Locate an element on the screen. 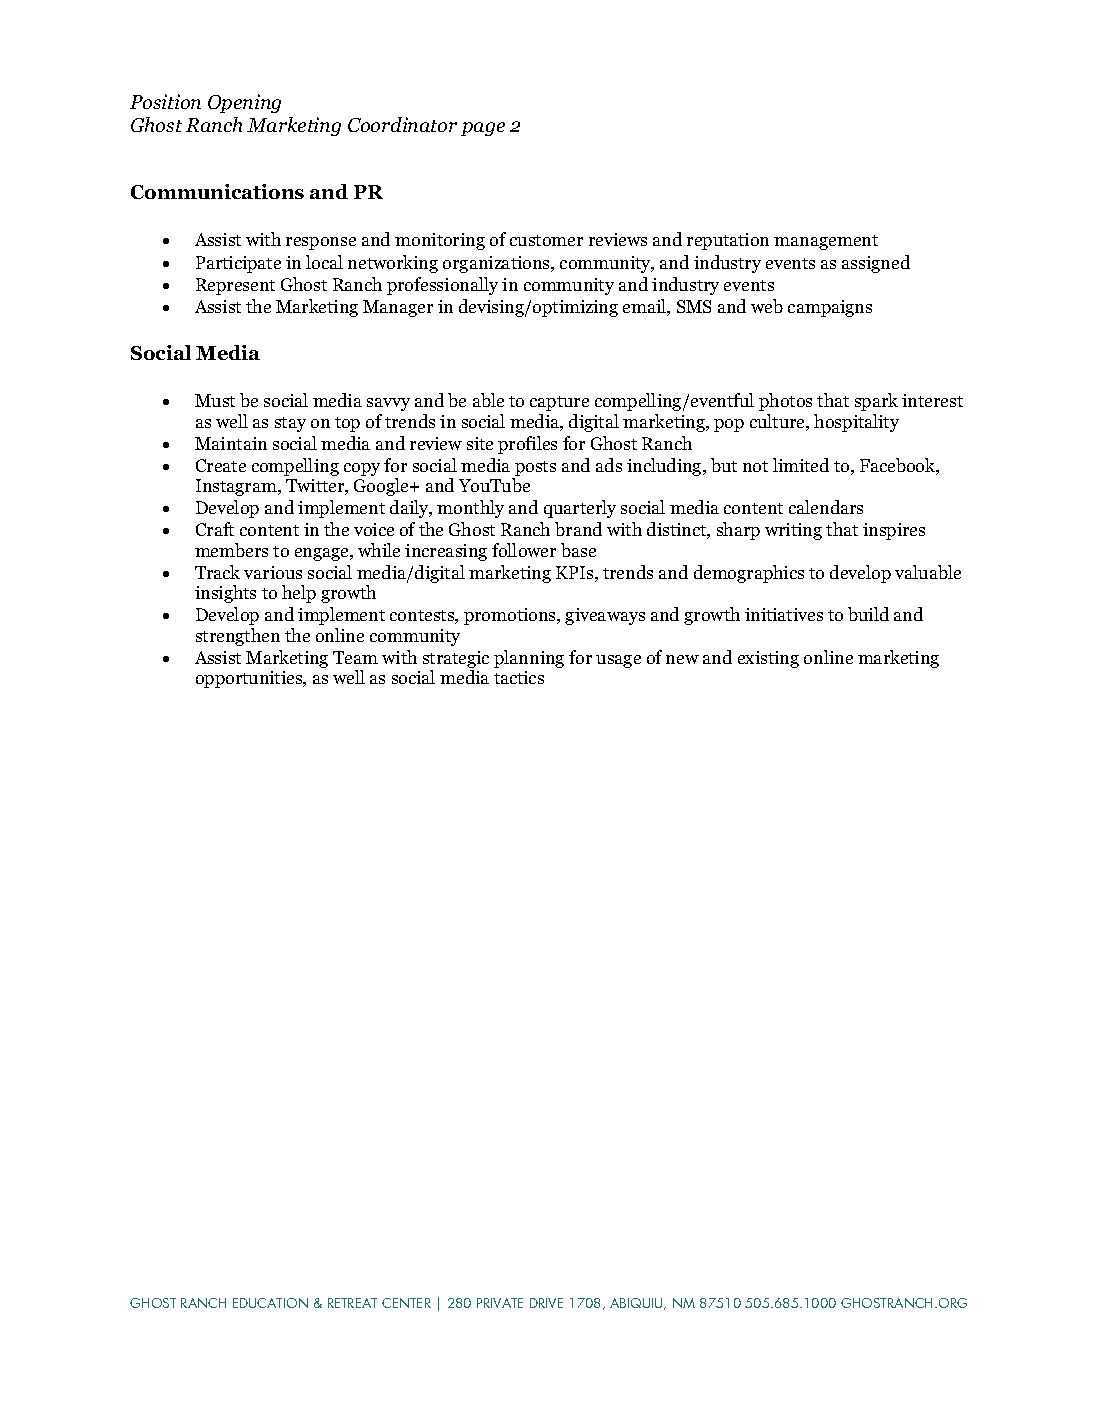 This screenshot has width=1101, height=1424. page is located at coordinates (483, 129).
